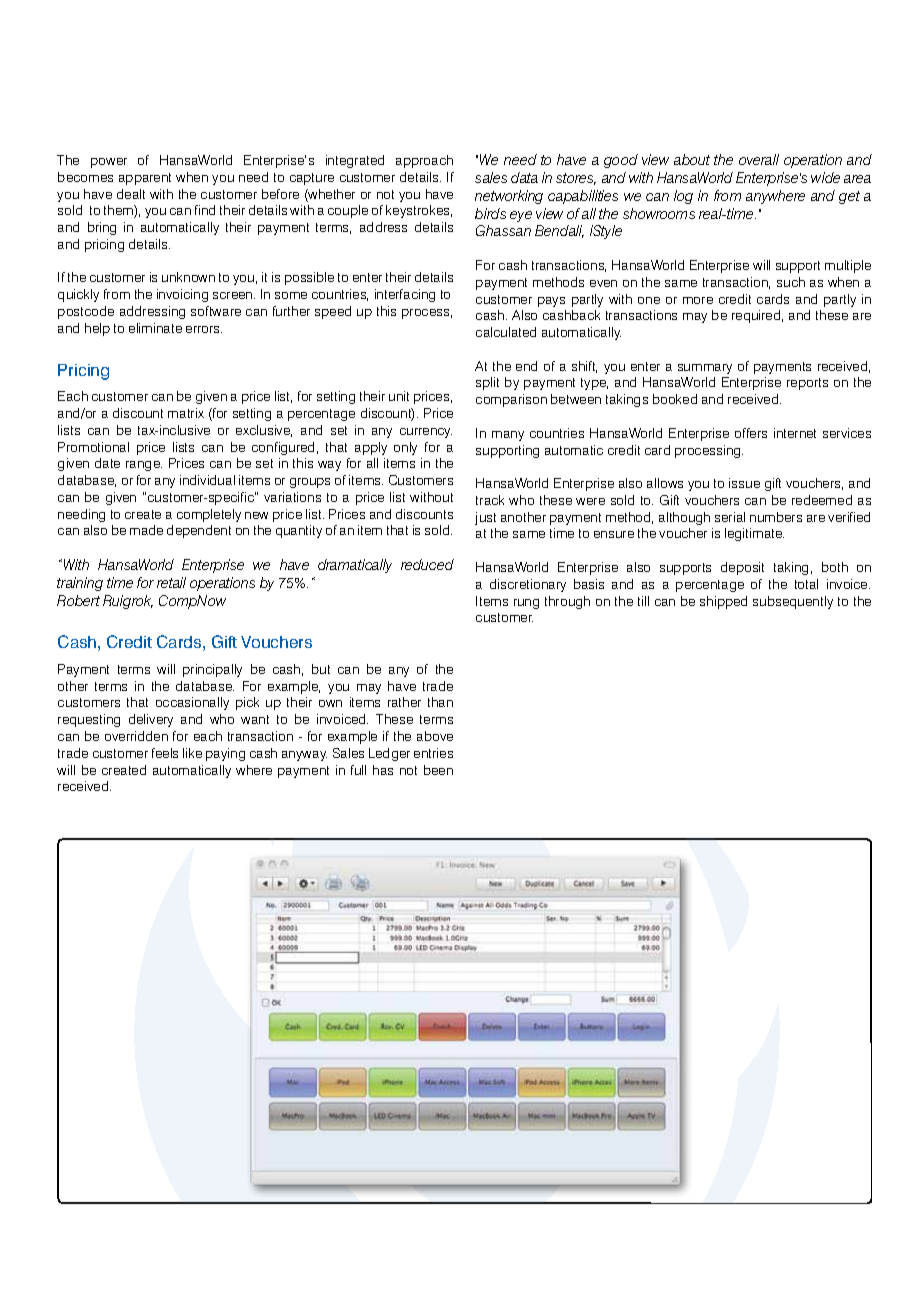  What do you see at coordinates (759, 159) in the screenshot?
I see `overall` at bounding box center [759, 159].
